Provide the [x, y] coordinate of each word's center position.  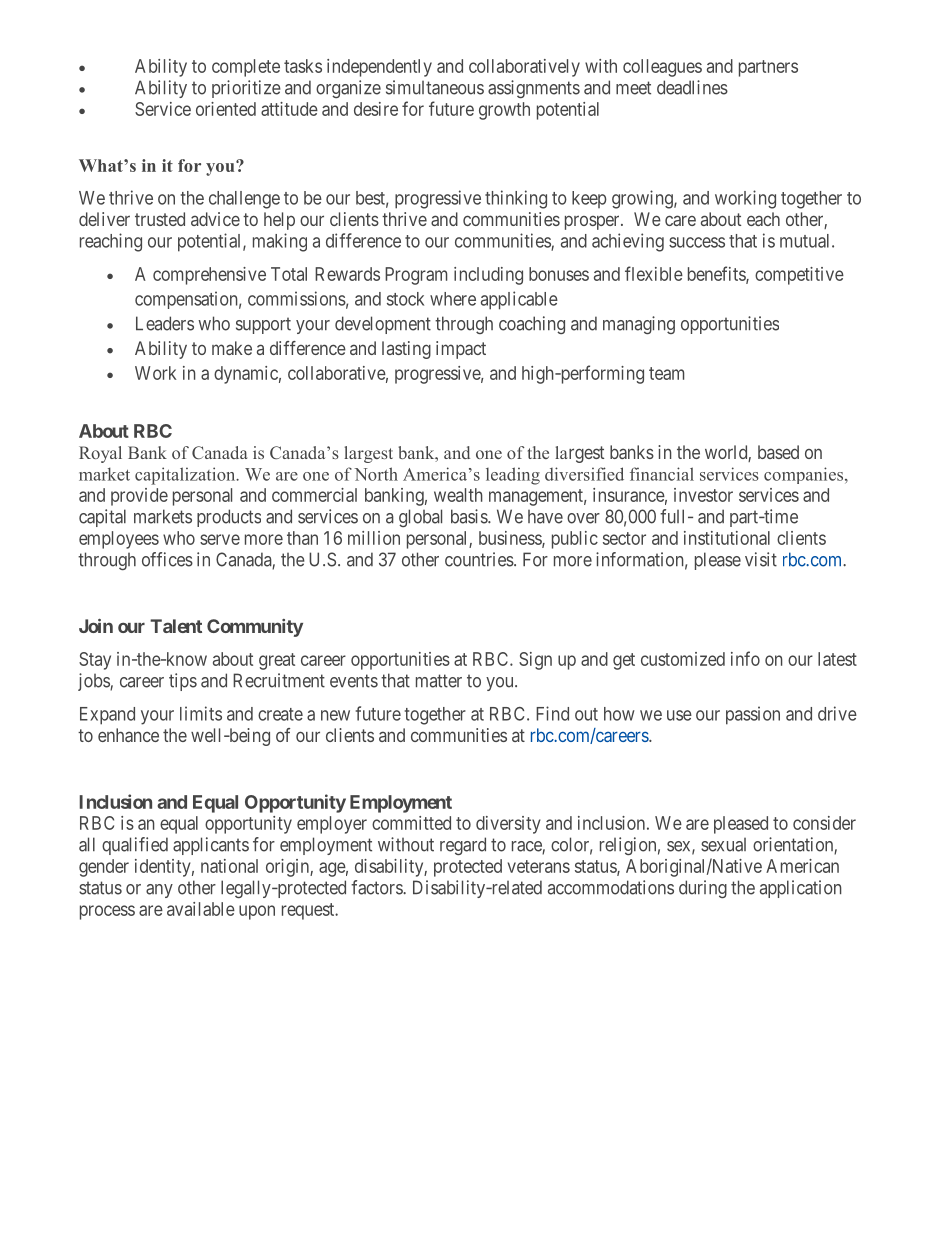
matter [439, 681]
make [232, 348]
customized [683, 659]
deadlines [692, 87]
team [666, 373]
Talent [176, 626]
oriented [226, 109]
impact [461, 350]
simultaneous [435, 87]
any [159, 891]
